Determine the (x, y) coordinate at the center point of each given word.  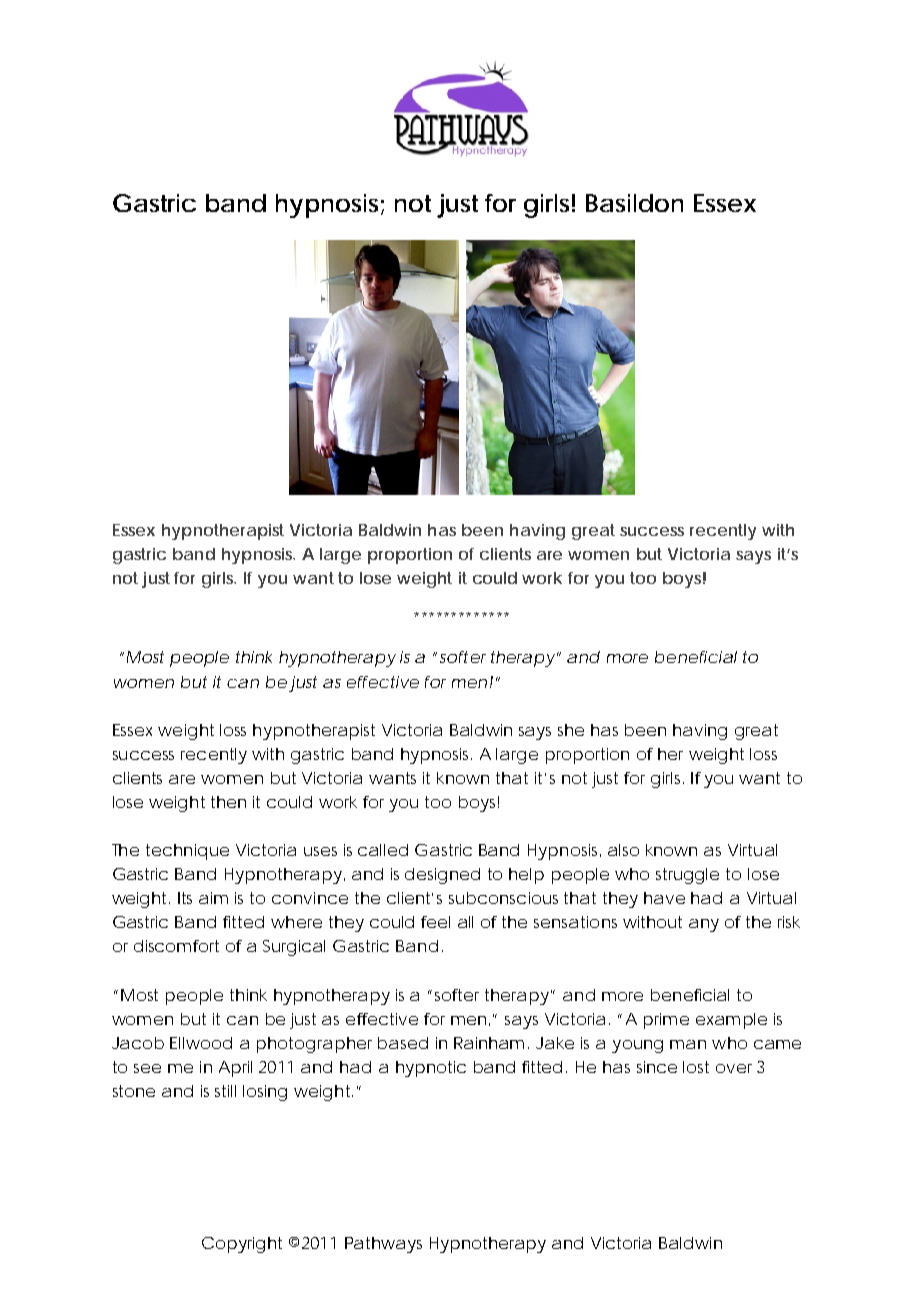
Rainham (489, 1043)
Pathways (383, 1245)
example (731, 1021)
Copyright (242, 1245)
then (228, 802)
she (571, 730)
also (623, 850)
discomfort (176, 946)
